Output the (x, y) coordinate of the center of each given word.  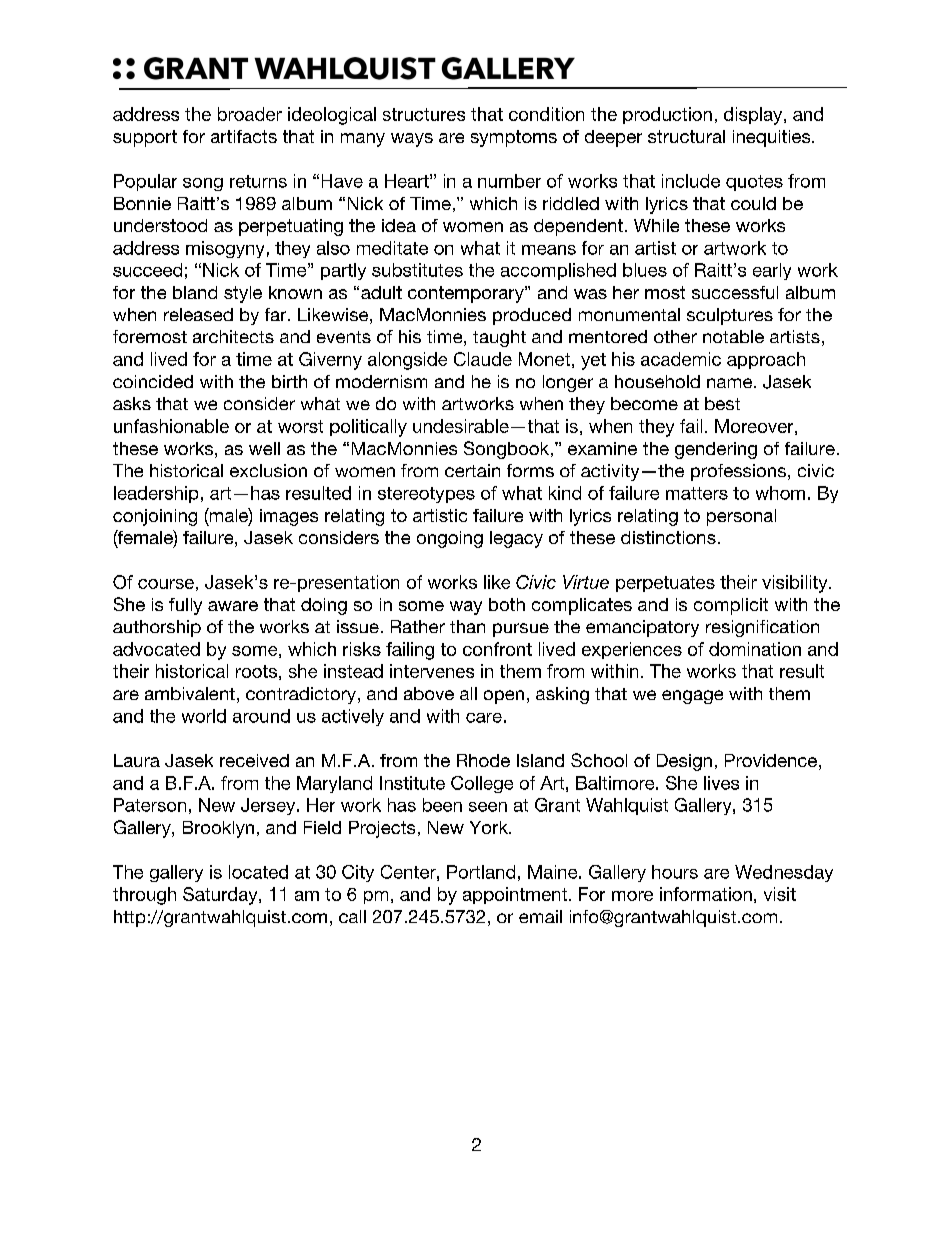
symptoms (514, 138)
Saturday (221, 896)
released (198, 314)
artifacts (244, 136)
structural (686, 136)
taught (499, 338)
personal (741, 517)
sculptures (730, 316)
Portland (481, 872)
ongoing (450, 539)
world (204, 716)
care (484, 718)
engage (692, 697)
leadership (156, 494)
